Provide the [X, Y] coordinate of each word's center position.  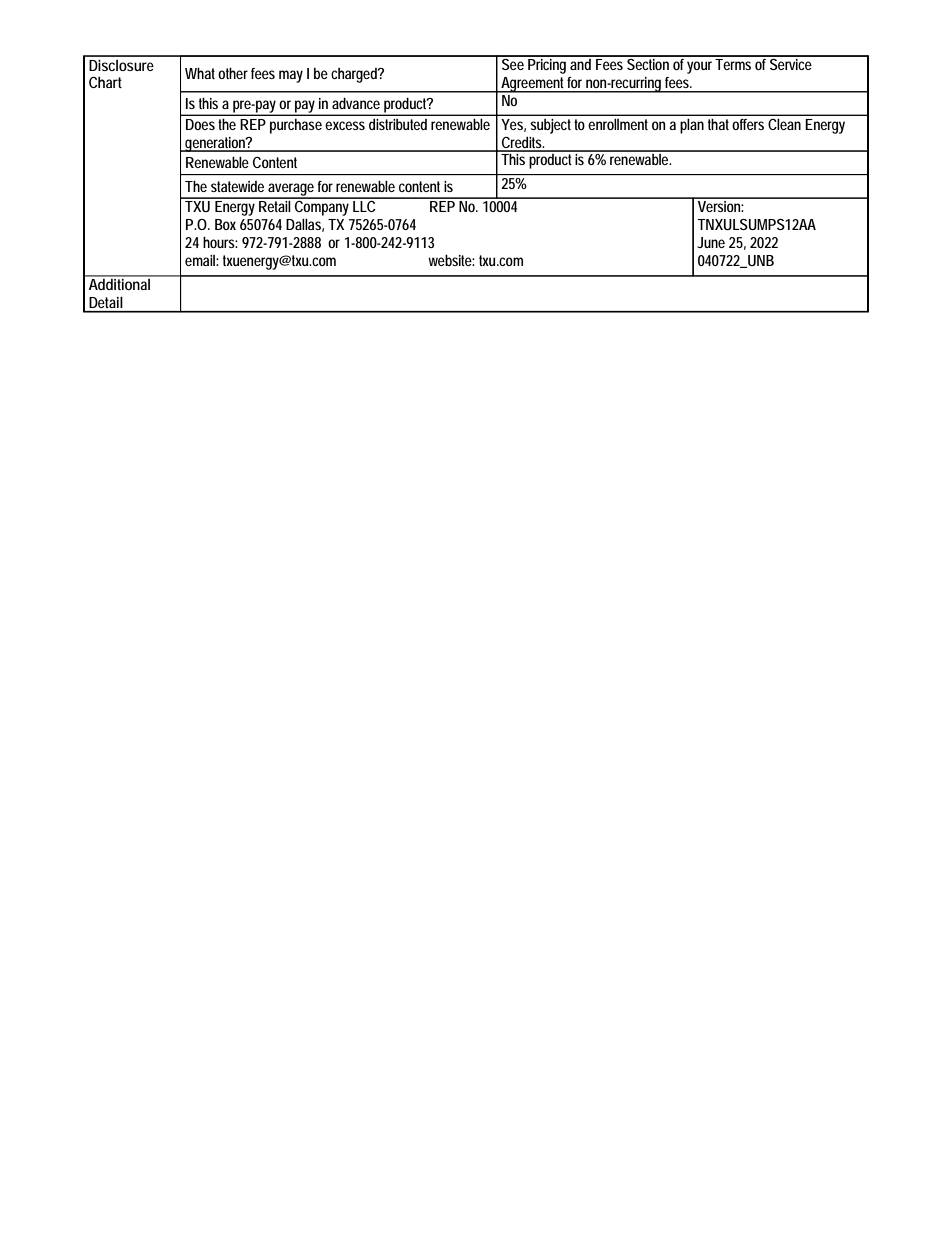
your [699, 67]
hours [220, 242]
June [711, 242]
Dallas [305, 225]
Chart [105, 82]
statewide [237, 186]
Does [200, 124]
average [292, 190]
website [451, 260]
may [291, 76]
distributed [398, 124]
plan [692, 126]
